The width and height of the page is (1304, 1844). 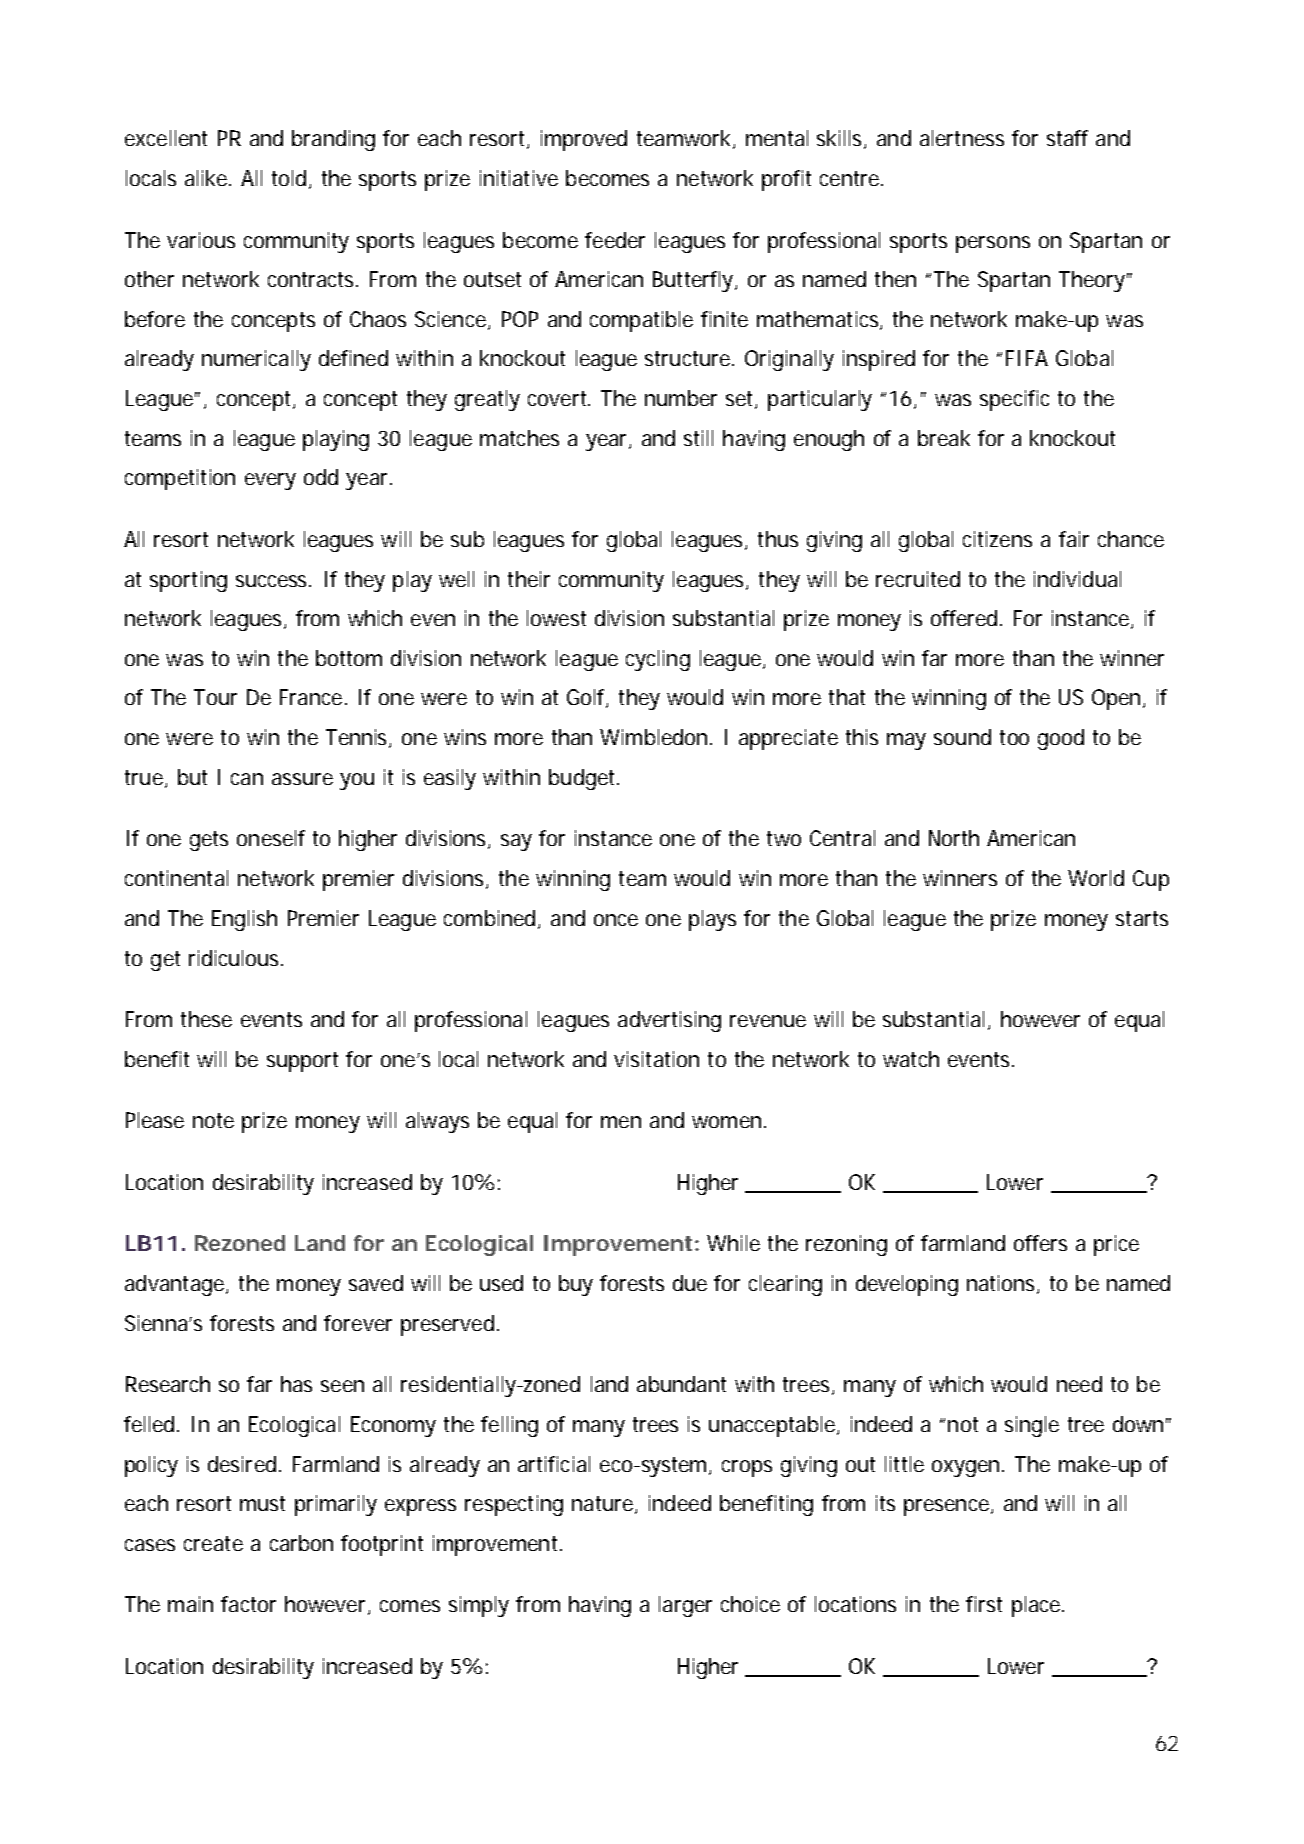 What do you see at coordinates (176, 1285) in the page?
I see `advantage` at bounding box center [176, 1285].
